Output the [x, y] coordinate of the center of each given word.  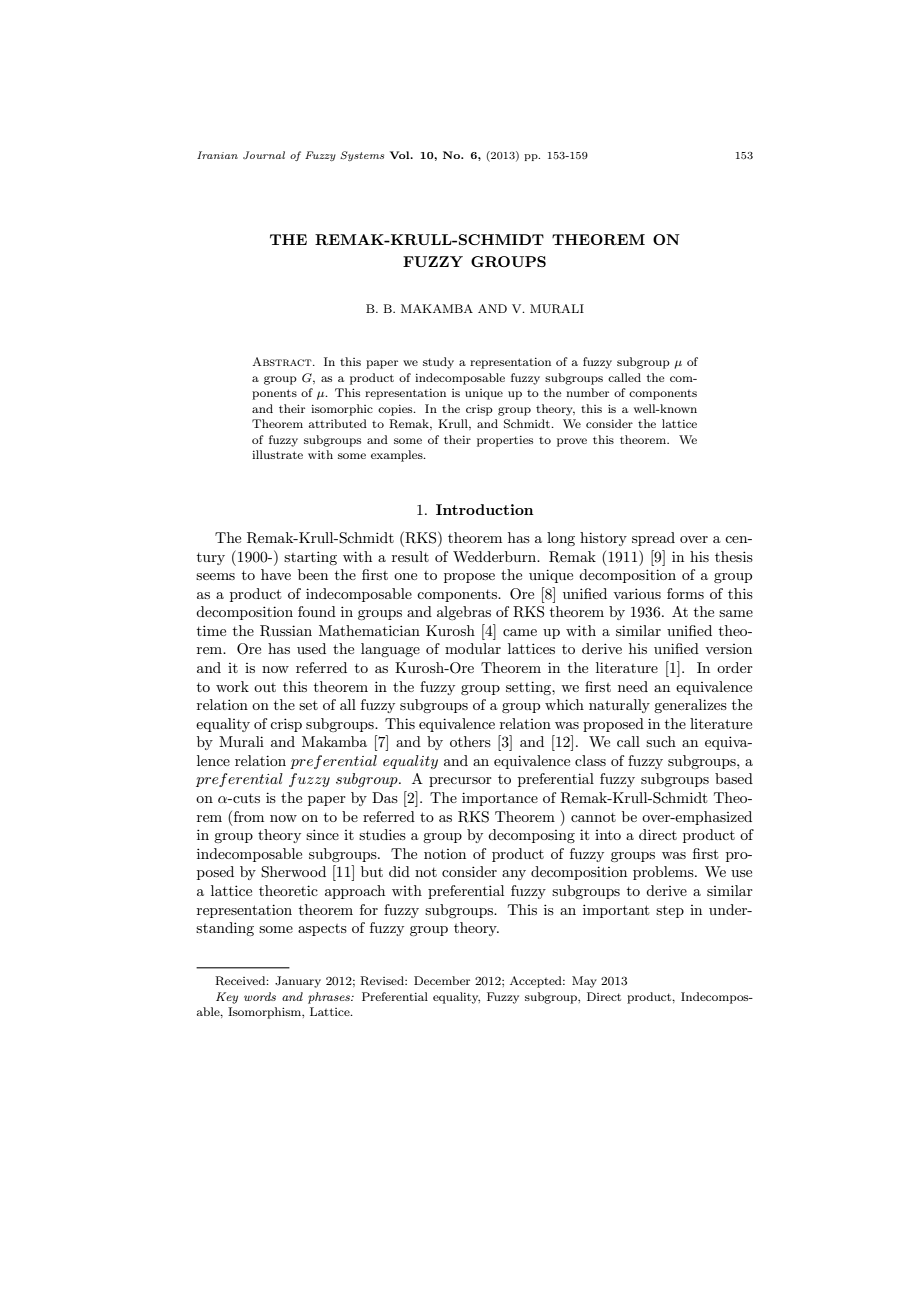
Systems [362, 156]
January [298, 982]
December [442, 980]
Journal [264, 155]
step [670, 912]
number [587, 392]
